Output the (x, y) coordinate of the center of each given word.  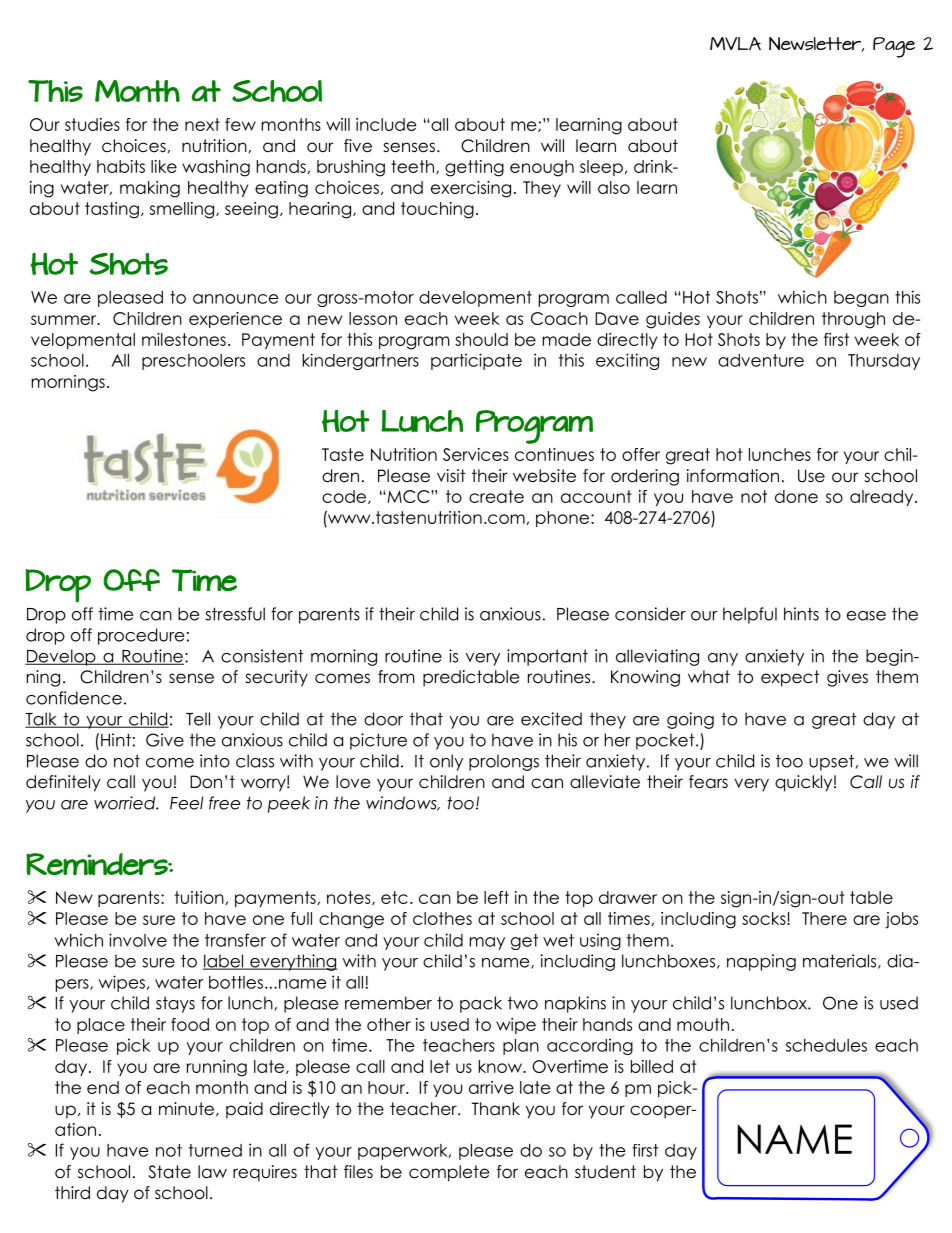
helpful (750, 615)
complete (449, 1173)
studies (92, 124)
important (547, 657)
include (386, 124)
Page (894, 47)
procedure (141, 636)
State (169, 1172)
